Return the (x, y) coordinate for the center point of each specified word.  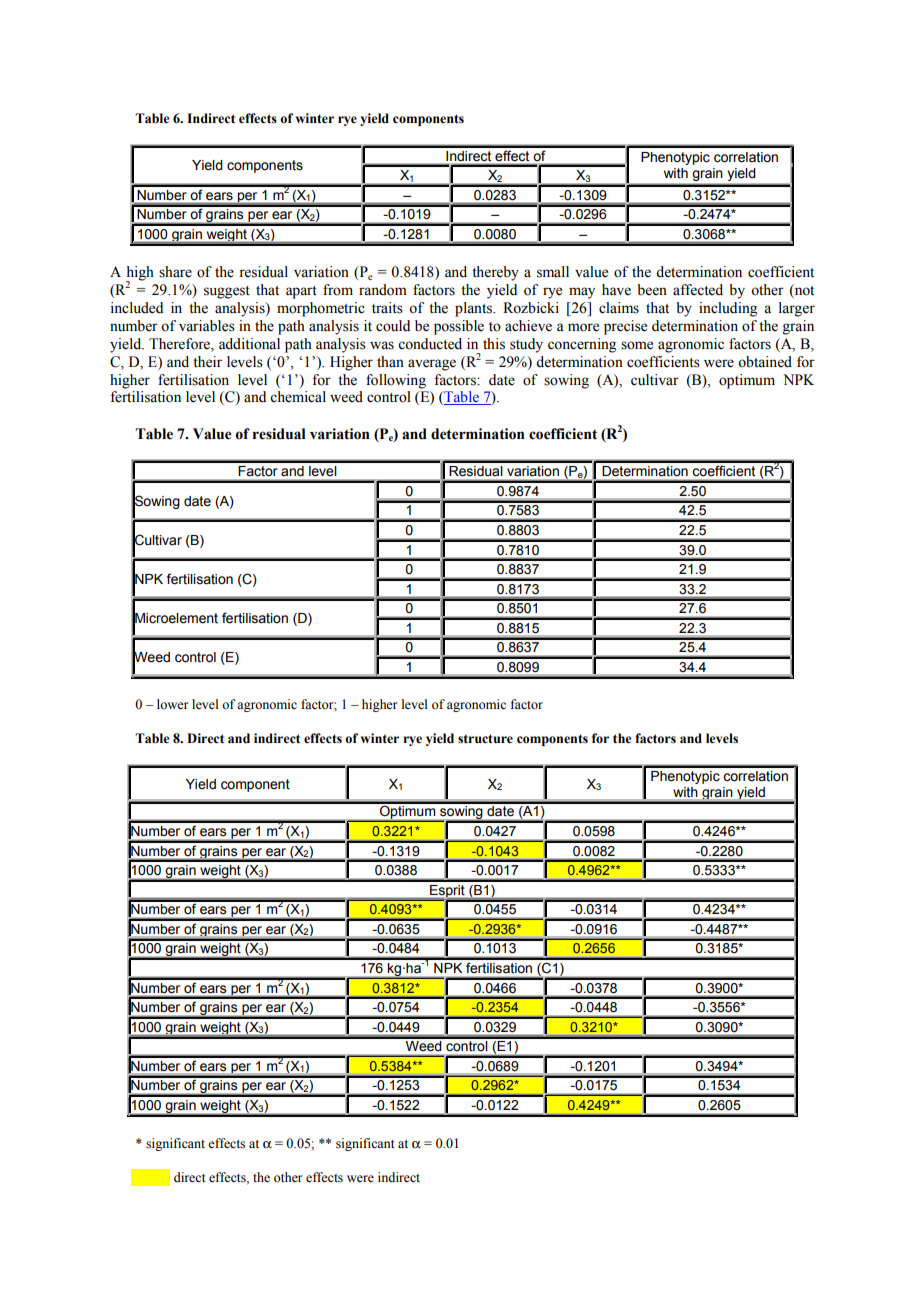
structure (485, 739)
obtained (765, 362)
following (396, 381)
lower (172, 704)
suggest (227, 292)
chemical (298, 397)
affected (698, 290)
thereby (495, 273)
